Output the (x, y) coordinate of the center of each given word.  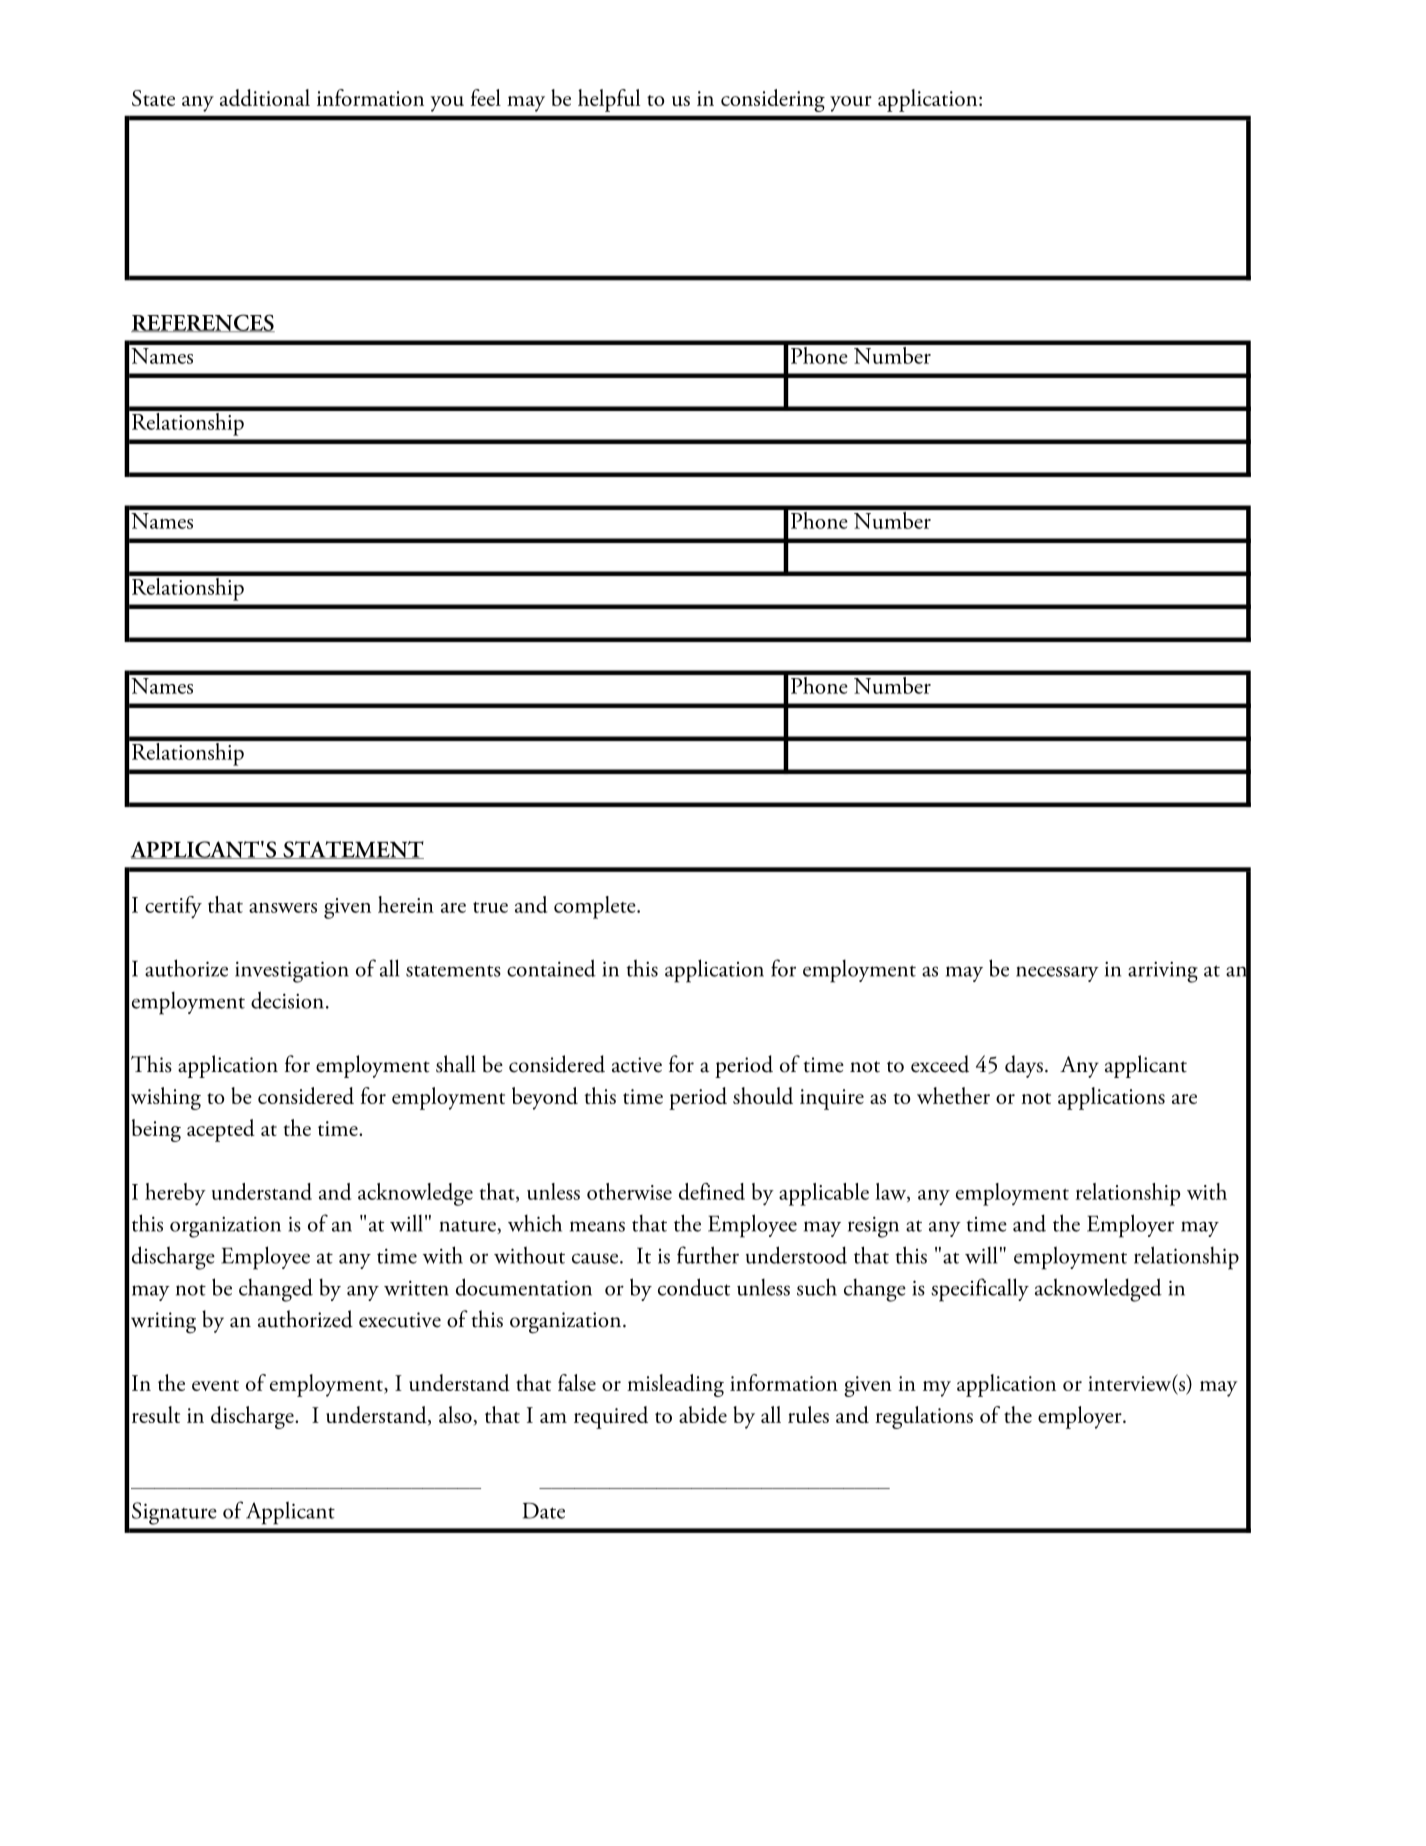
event (215, 1385)
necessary (1057, 974)
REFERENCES (203, 323)
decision (287, 1000)
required (611, 1417)
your (851, 104)
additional (265, 97)
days (1024, 1066)
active (637, 1065)
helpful (609, 100)
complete (596, 907)
